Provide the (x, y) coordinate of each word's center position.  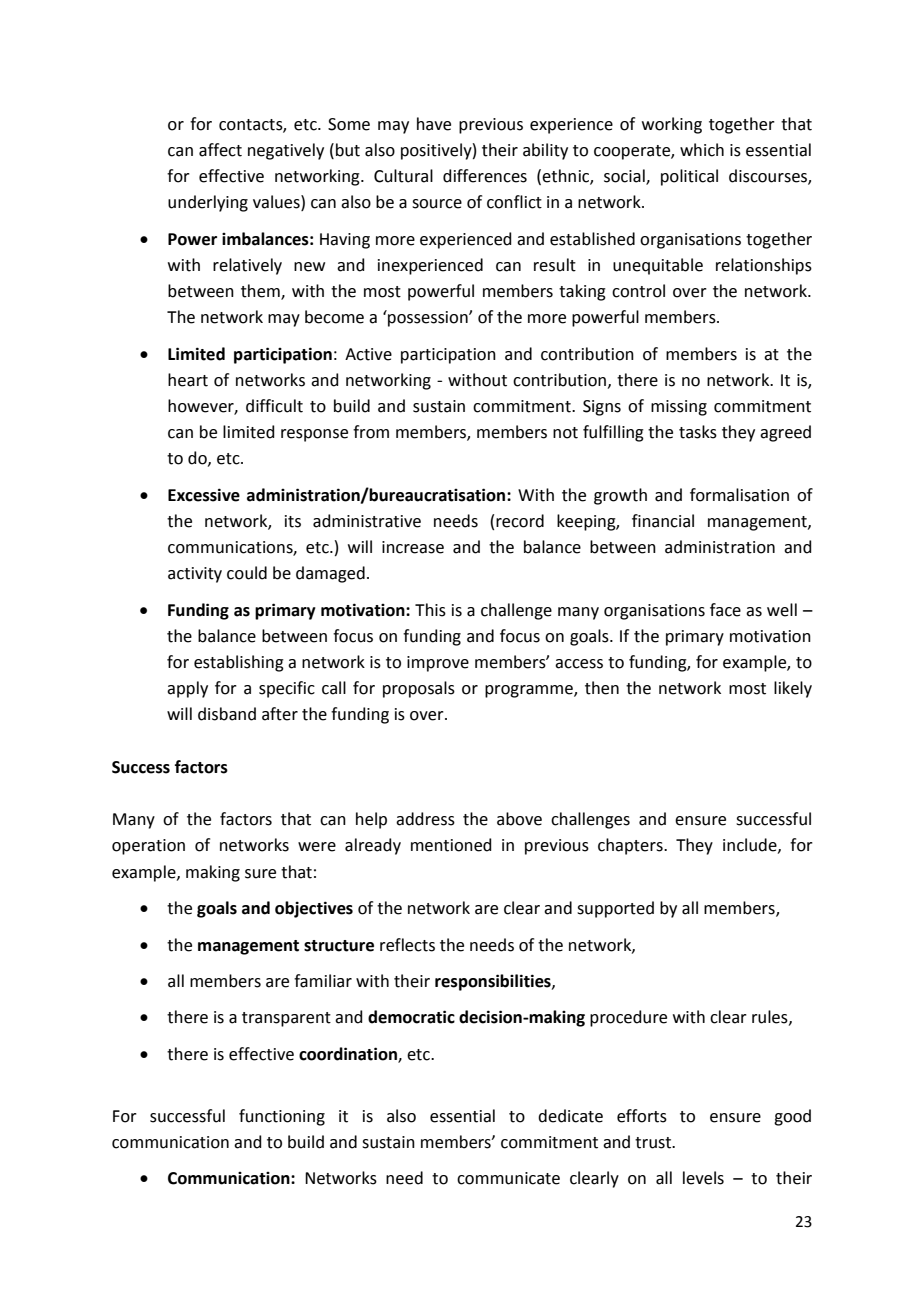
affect (220, 150)
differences (485, 176)
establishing (239, 663)
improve (438, 664)
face (725, 610)
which (702, 150)
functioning (282, 1117)
